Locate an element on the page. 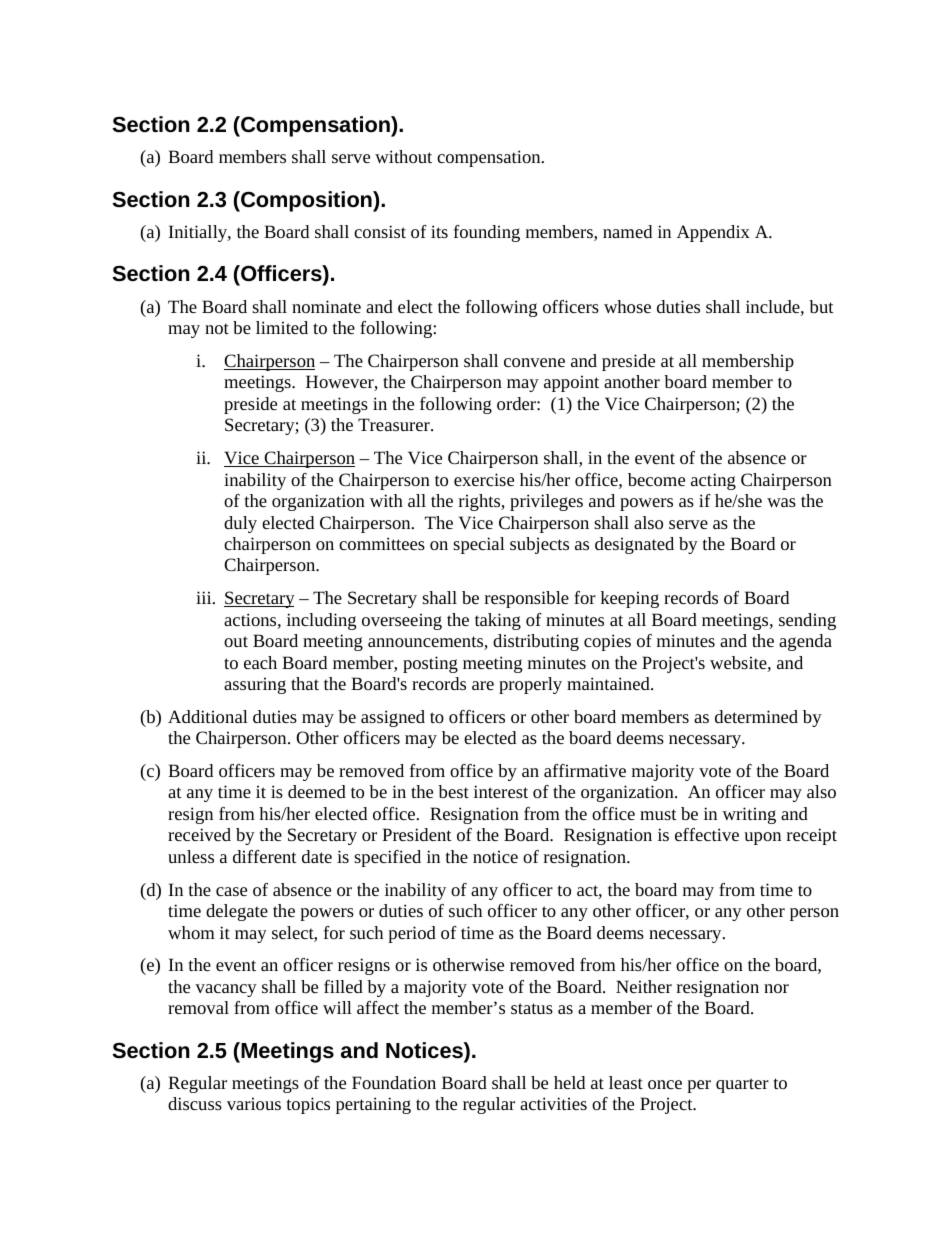 The width and height of the document is (952, 1233). duly is located at coordinates (240, 524).
